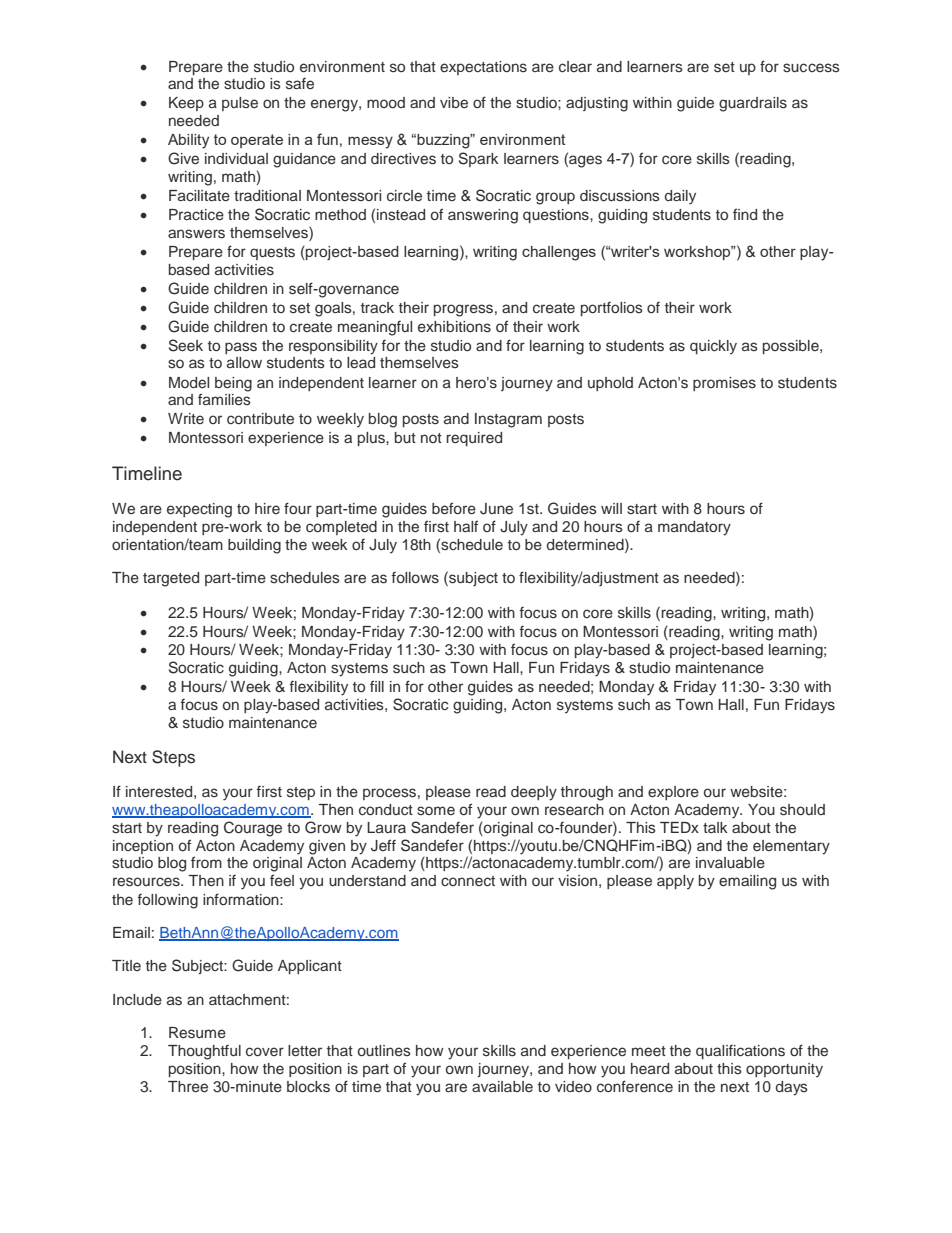 This document has height=1233, width=952. What do you see at coordinates (186, 345) in the document?
I see `Seek` at bounding box center [186, 345].
